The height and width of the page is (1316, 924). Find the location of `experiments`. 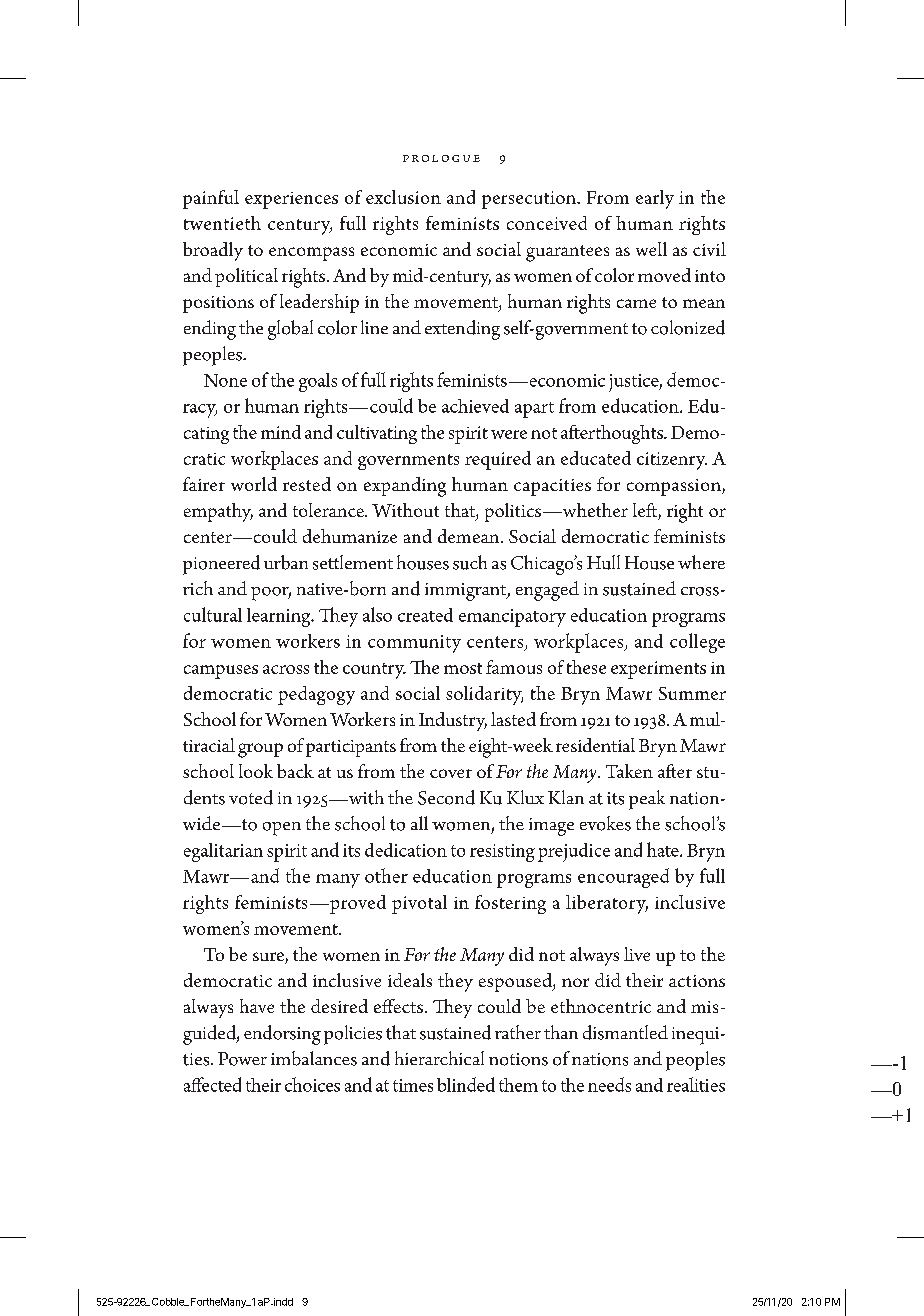

experiments is located at coordinates (658, 670).
